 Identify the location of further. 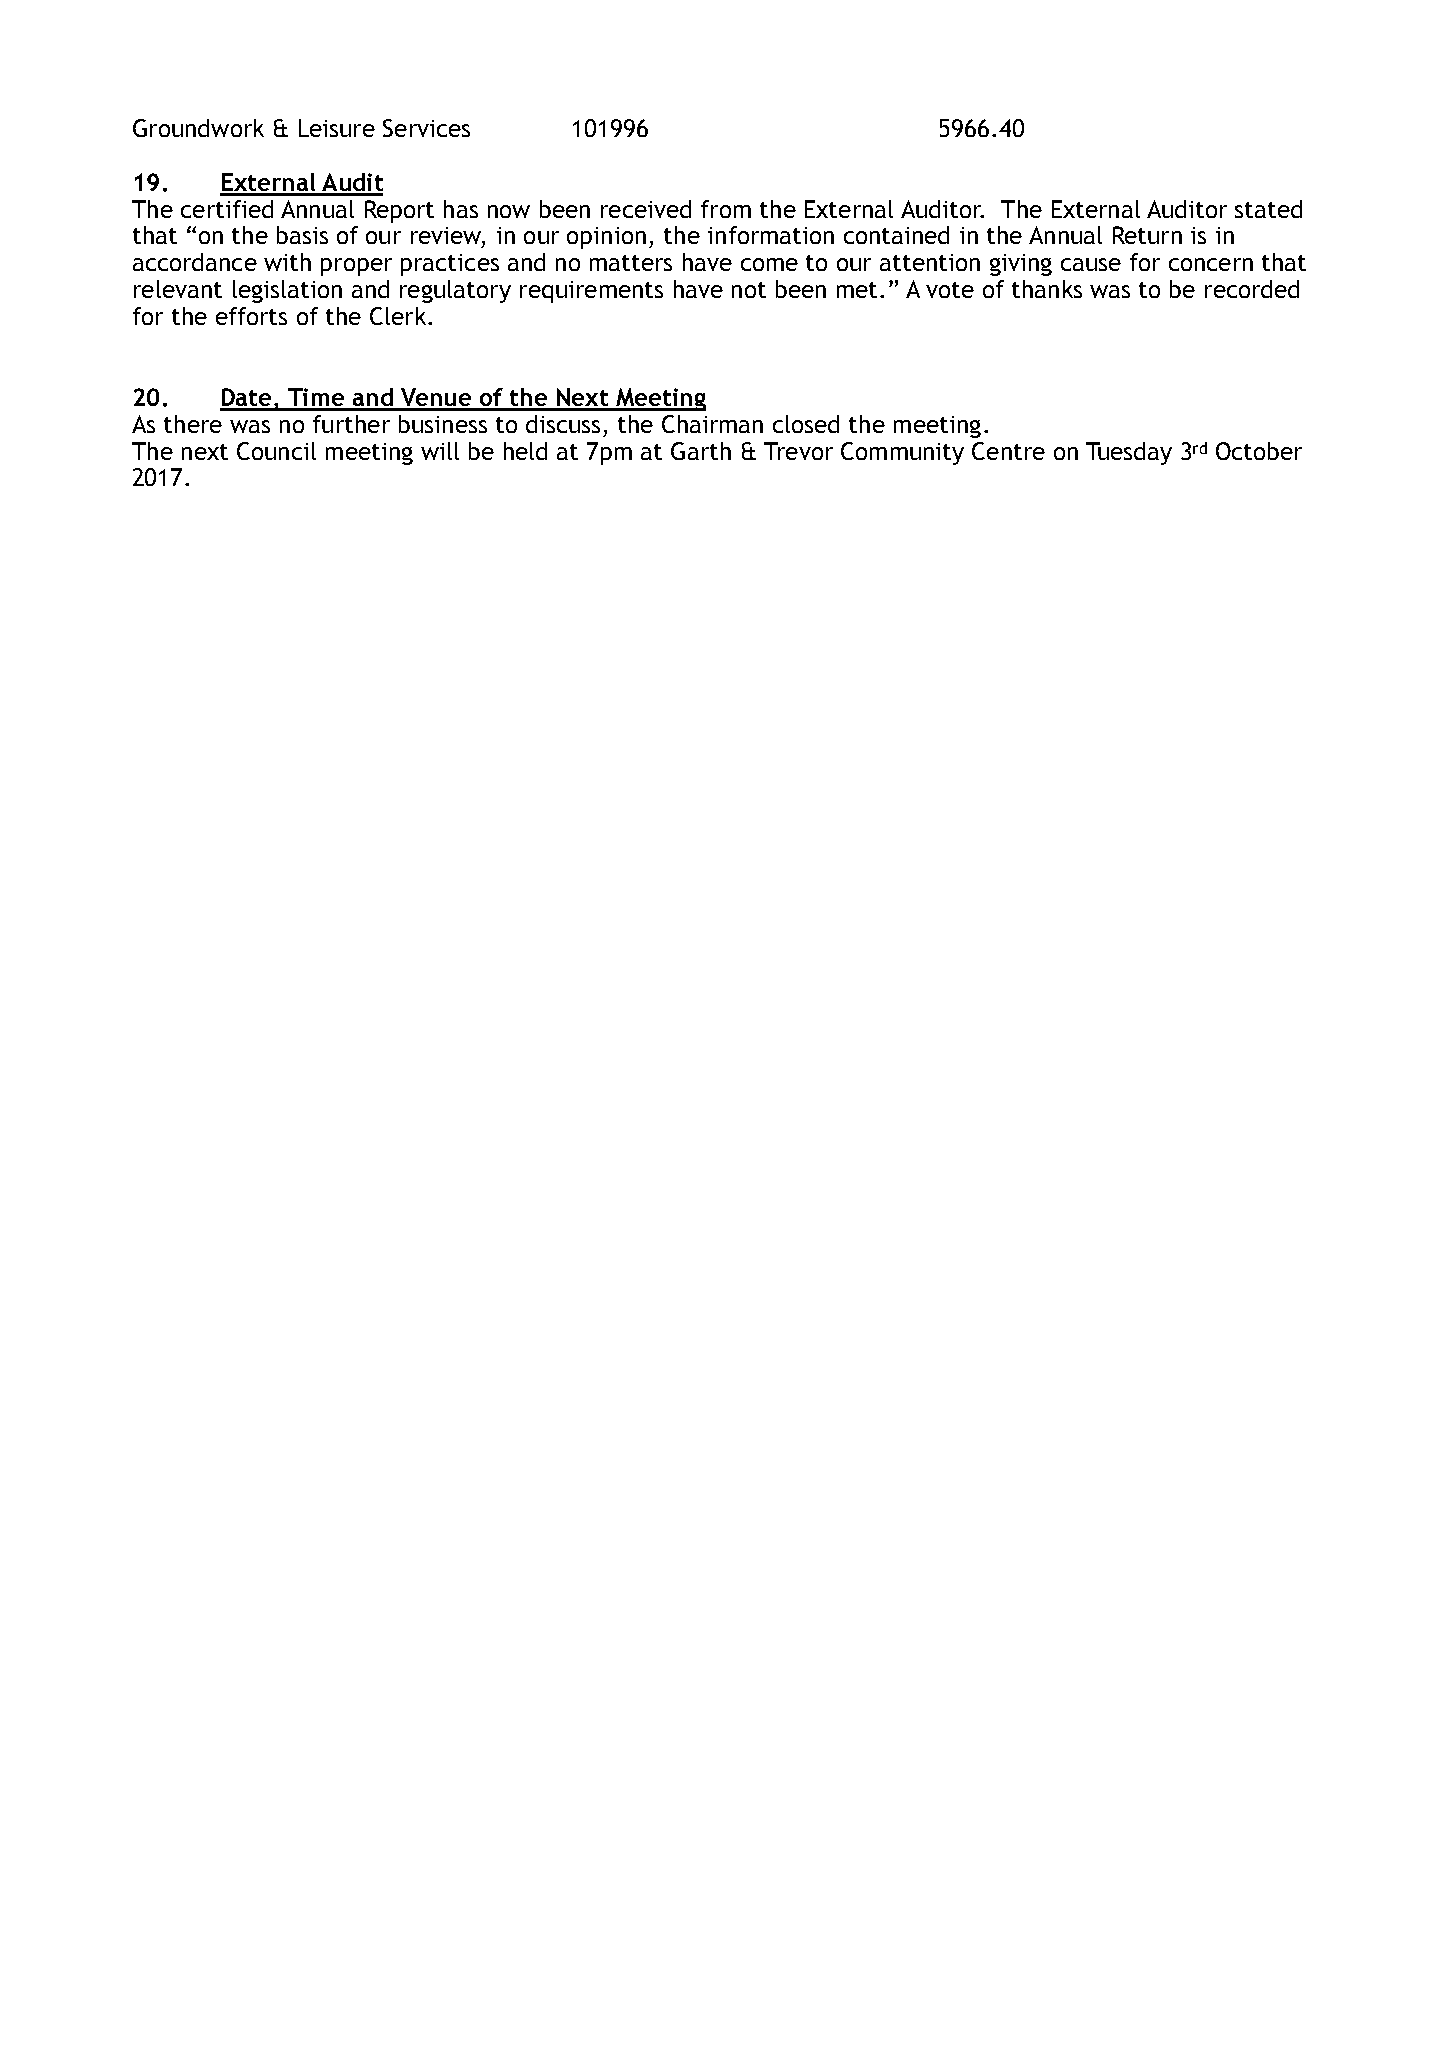
(351, 424).
